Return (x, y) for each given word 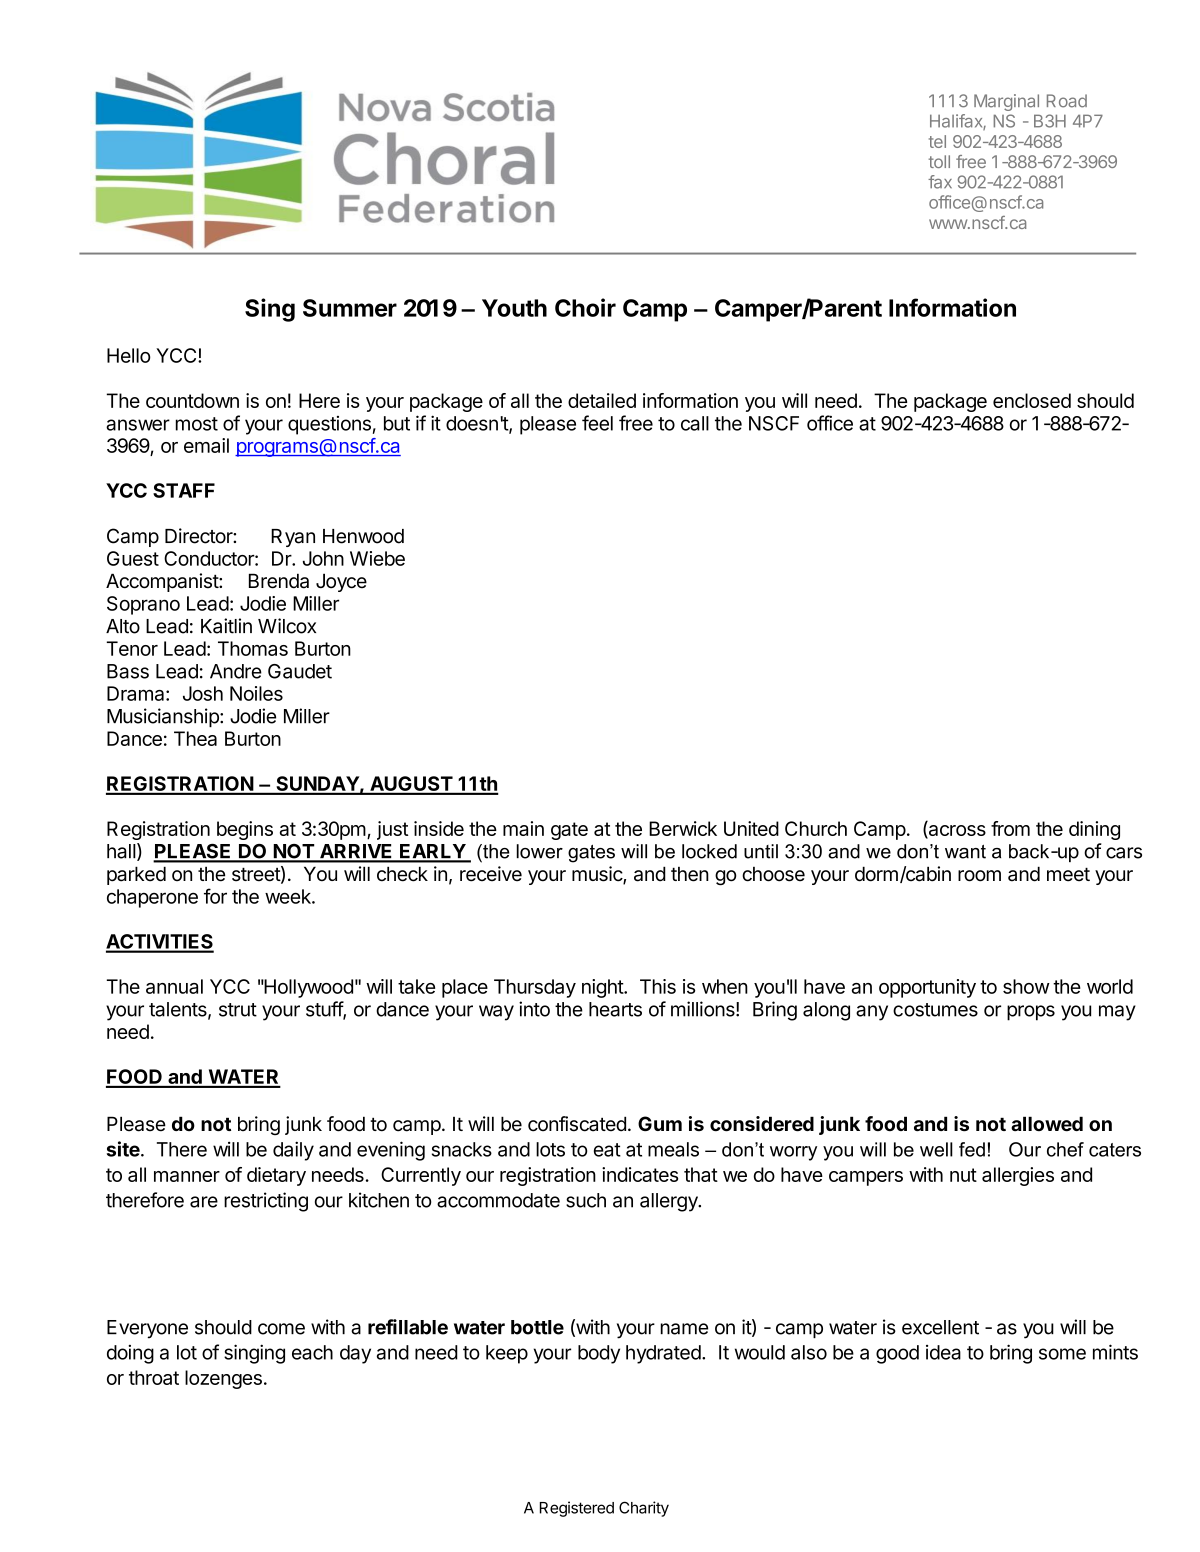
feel (597, 423)
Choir (585, 307)
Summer (350, 308)
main (523, 828)
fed (972, 1149)
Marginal (1006, 102)
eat (607, 1150)
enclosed (1032, 400)
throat (154, 1377)
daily (293, 1151)
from (1010, 828)
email (206, 445)
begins (245, 830)
